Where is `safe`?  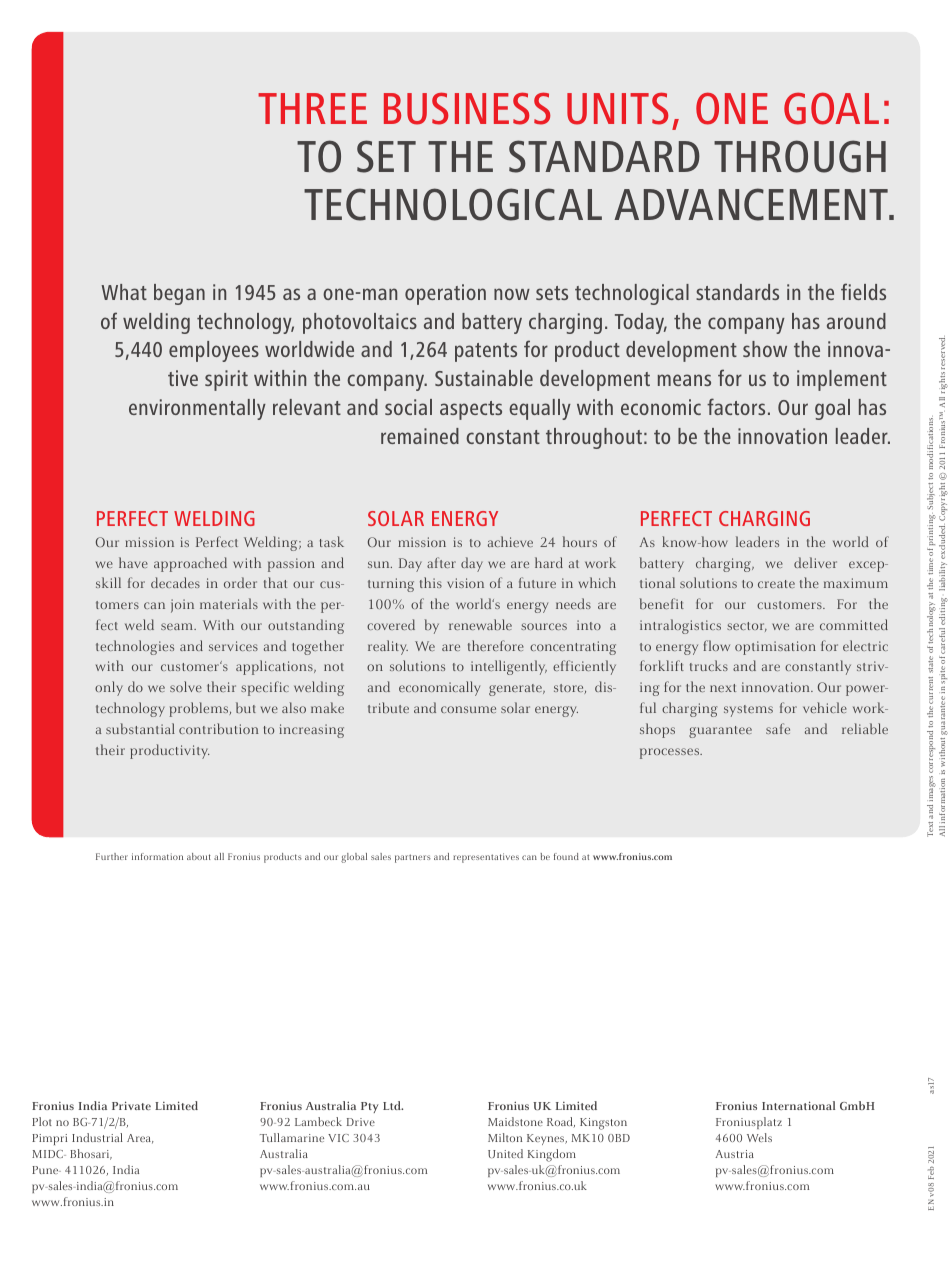 safe is located at coordinates (778, 728).
